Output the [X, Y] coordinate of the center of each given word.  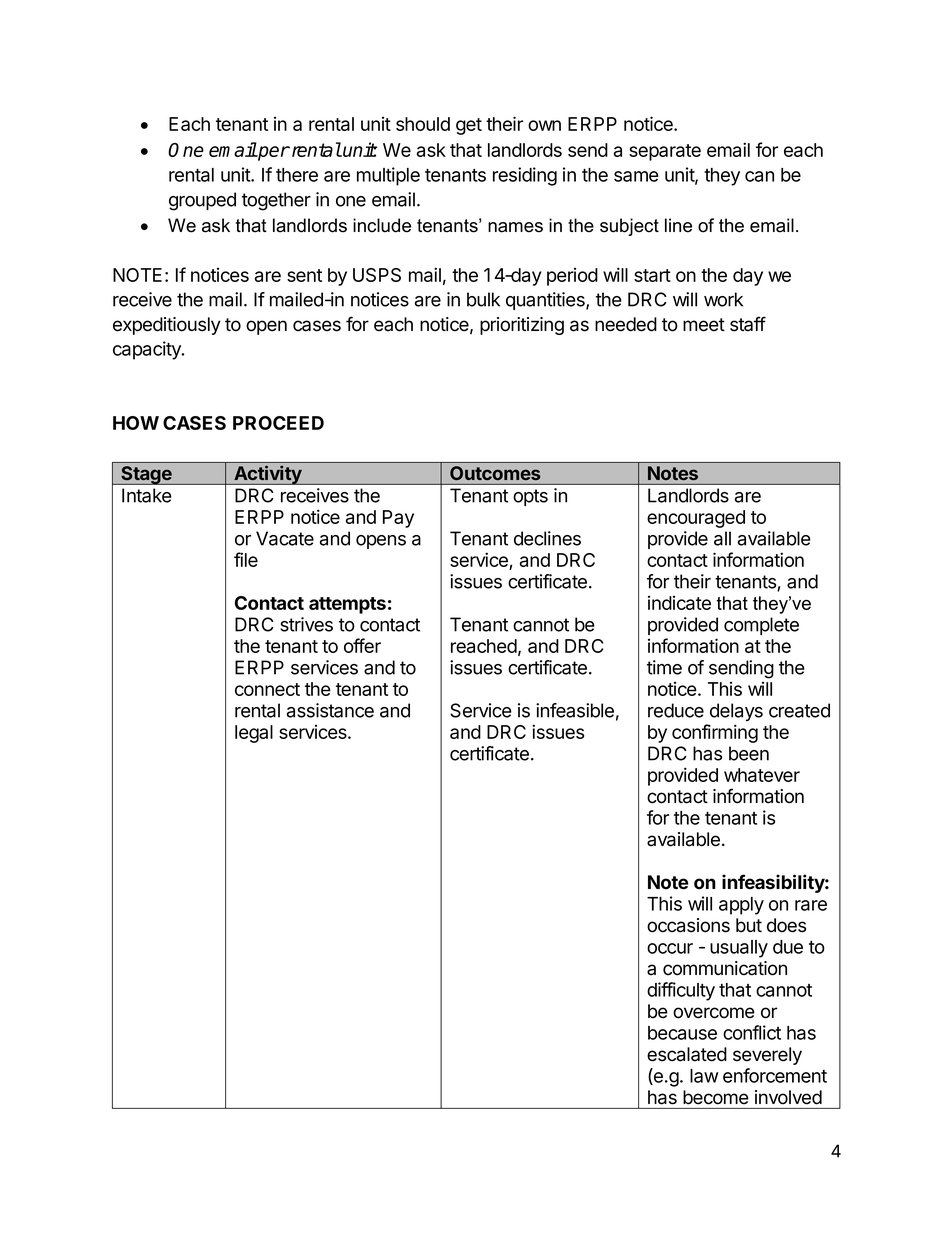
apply [741, 906]
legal [254, 734]
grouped [202, 201]
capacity [148, 350]
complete [761, 626]
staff [748, 324]
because [682, 1033]
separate [665, 152]
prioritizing [522, 326]
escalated [687, 1054]
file [246, 559]
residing [525, 176]
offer [362, 645]
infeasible [575, 710]
